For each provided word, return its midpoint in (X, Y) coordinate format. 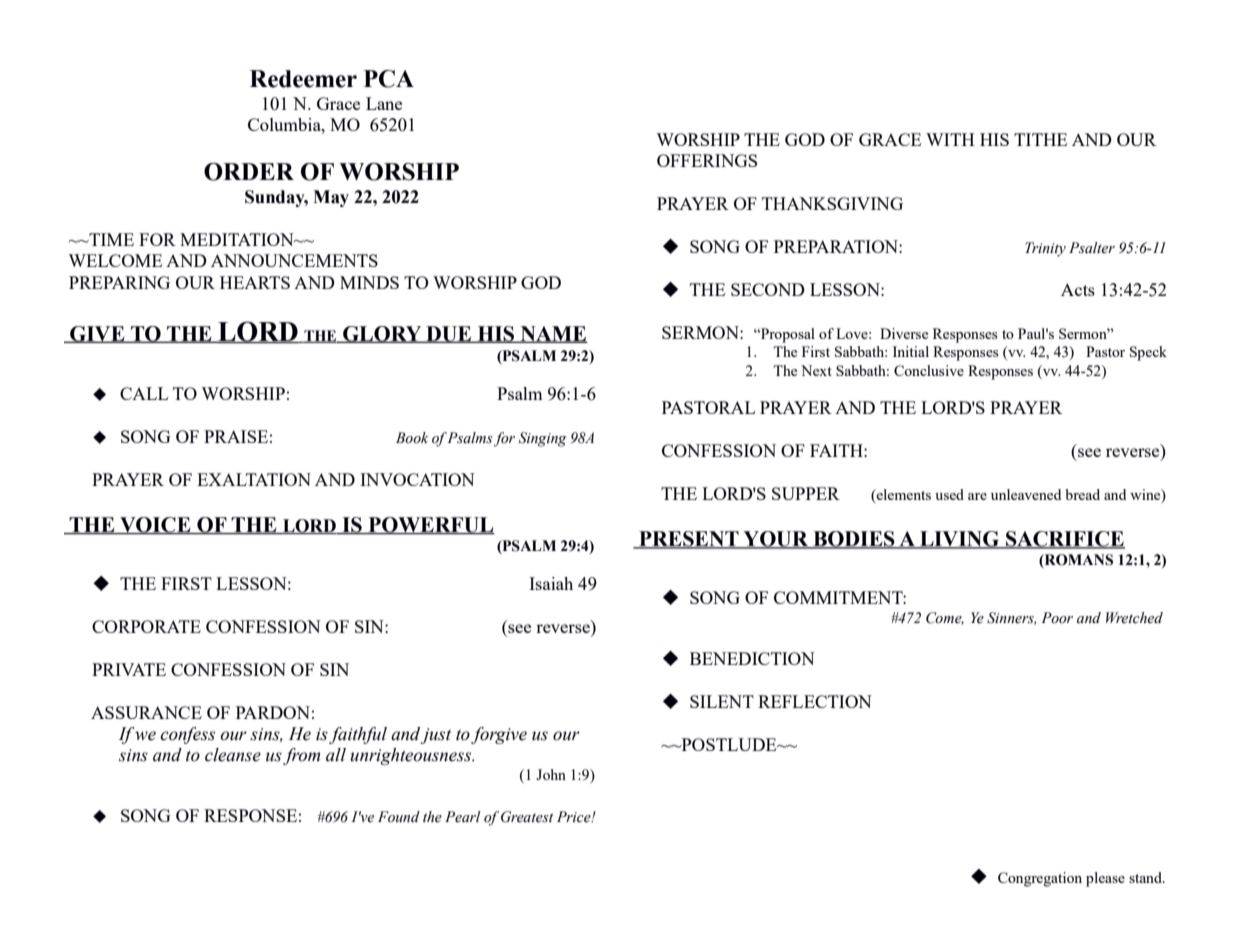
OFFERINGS (707, 160)
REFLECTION (815, 701)
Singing (543, 439)
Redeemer (303, 79)
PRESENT (689, 540)
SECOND (768, 289)
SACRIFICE (1064, 540)
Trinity (1045, 249)
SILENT (722, 701)
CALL (144, 393)
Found (399, 817)
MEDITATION (238, 239)
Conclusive (929, 370)
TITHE (1040, 139)
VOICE (155, 525)
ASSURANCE (146, 712)
